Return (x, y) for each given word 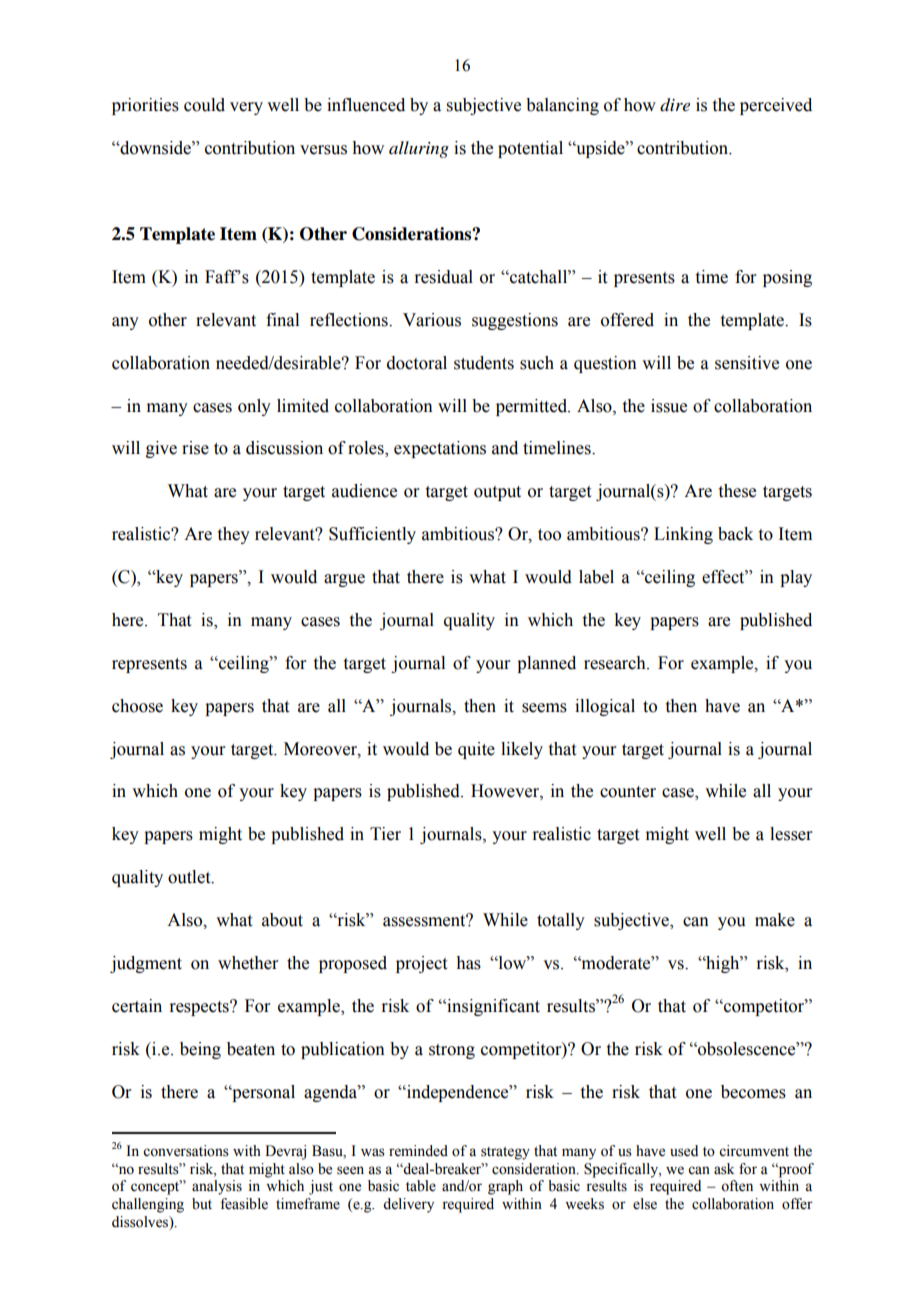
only (254, 407)
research (616, 663)
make (775, 920)
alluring (419, 149)
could (204, 105)
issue (669, 406)
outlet (190, 877)
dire (675, 105)
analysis (217, 1187)
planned (546, 664)
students (484, 363)
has (468, 963)
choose (137, 706)
